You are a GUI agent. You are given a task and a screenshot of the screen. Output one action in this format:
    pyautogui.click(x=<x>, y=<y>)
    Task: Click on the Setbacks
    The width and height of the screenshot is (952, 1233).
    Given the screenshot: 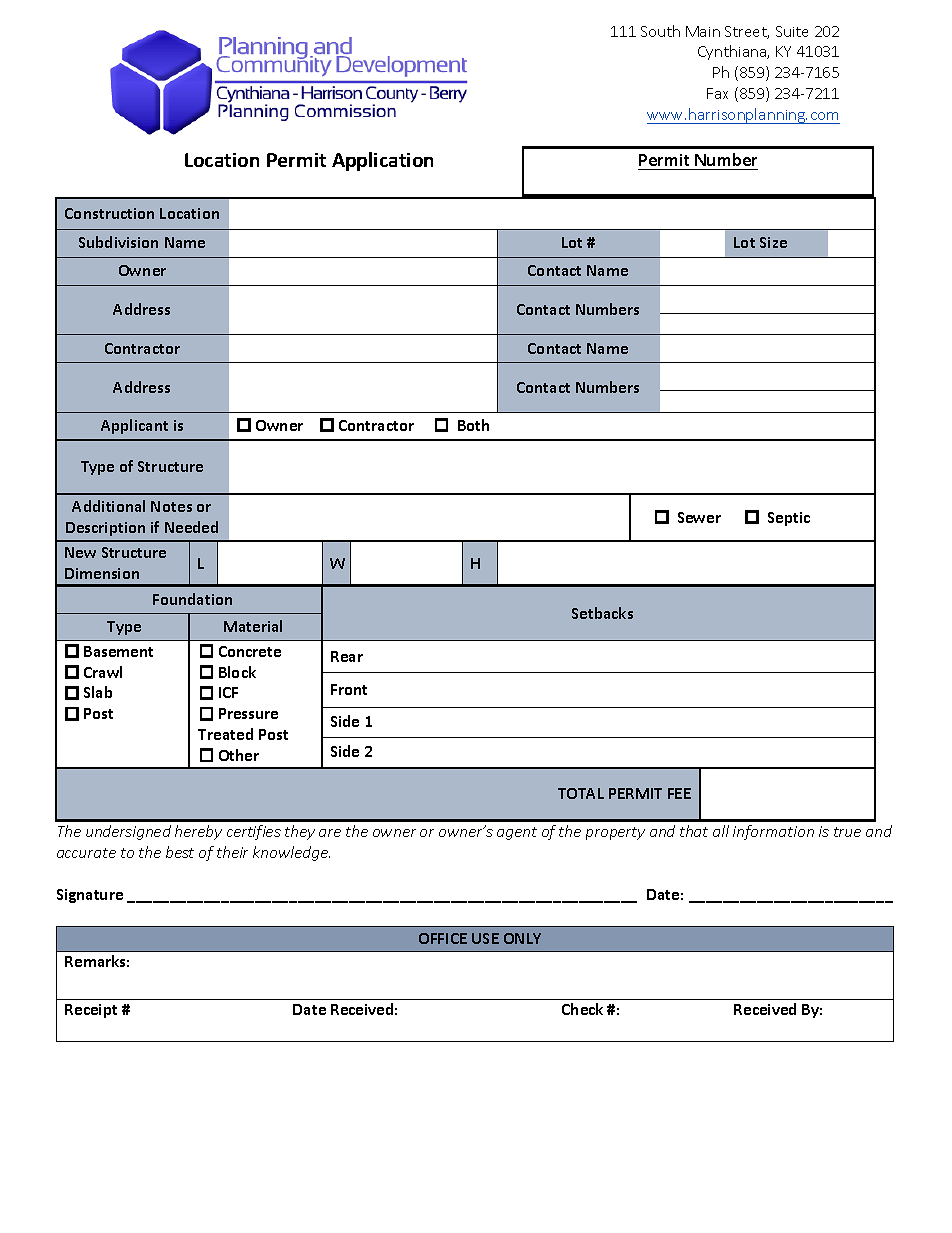 What is the action you would take?
    pyautogui.click(x=602, y=613)
